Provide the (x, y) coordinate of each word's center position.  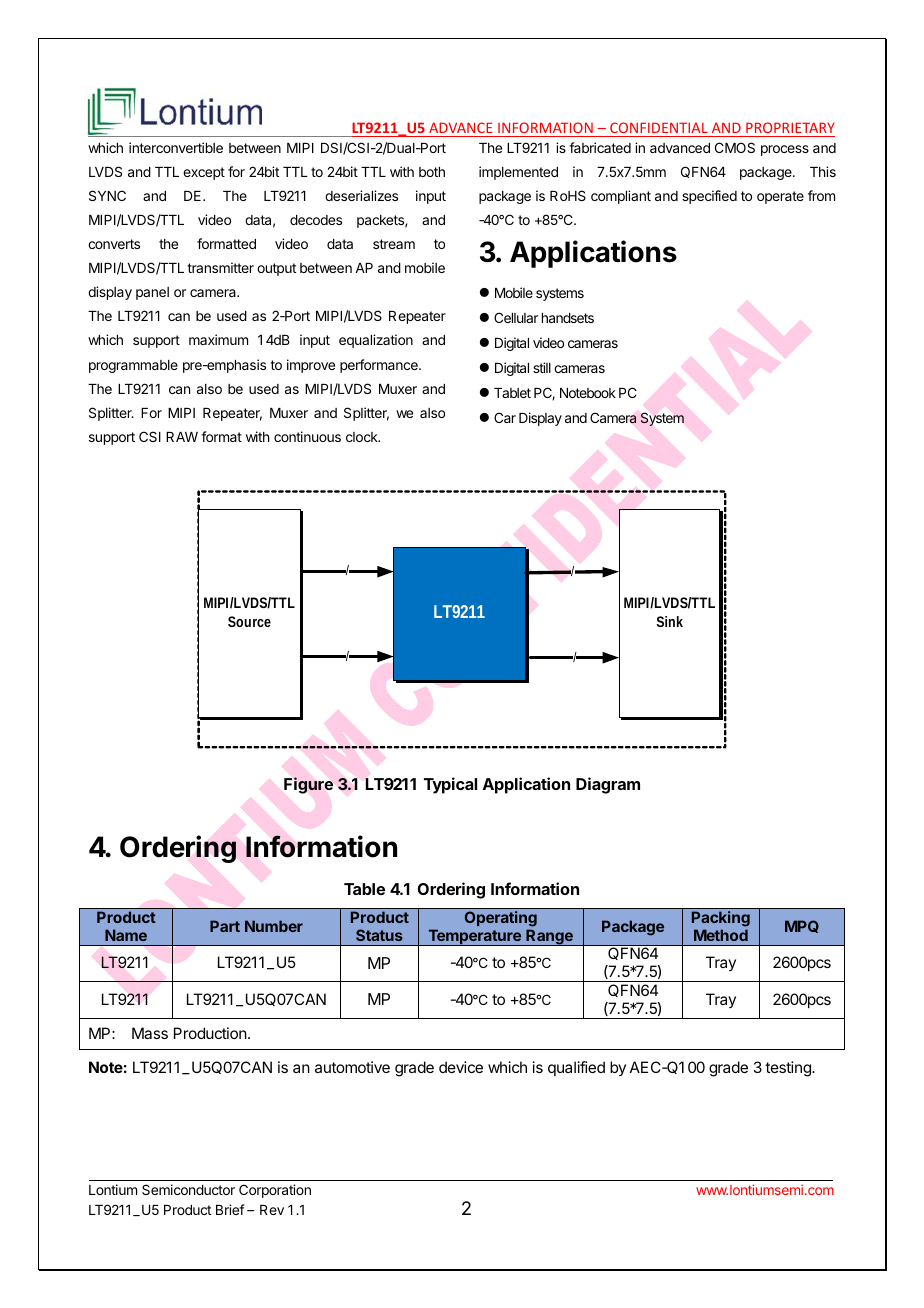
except (204, 173)
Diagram (608, 785)
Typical (450, 785)
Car (505, 417)
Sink (669, 621)
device (461, 1067)
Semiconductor (188, 1189)
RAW (182, 437)
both (432, 172)
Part (225, 926)
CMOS (735, 147)
